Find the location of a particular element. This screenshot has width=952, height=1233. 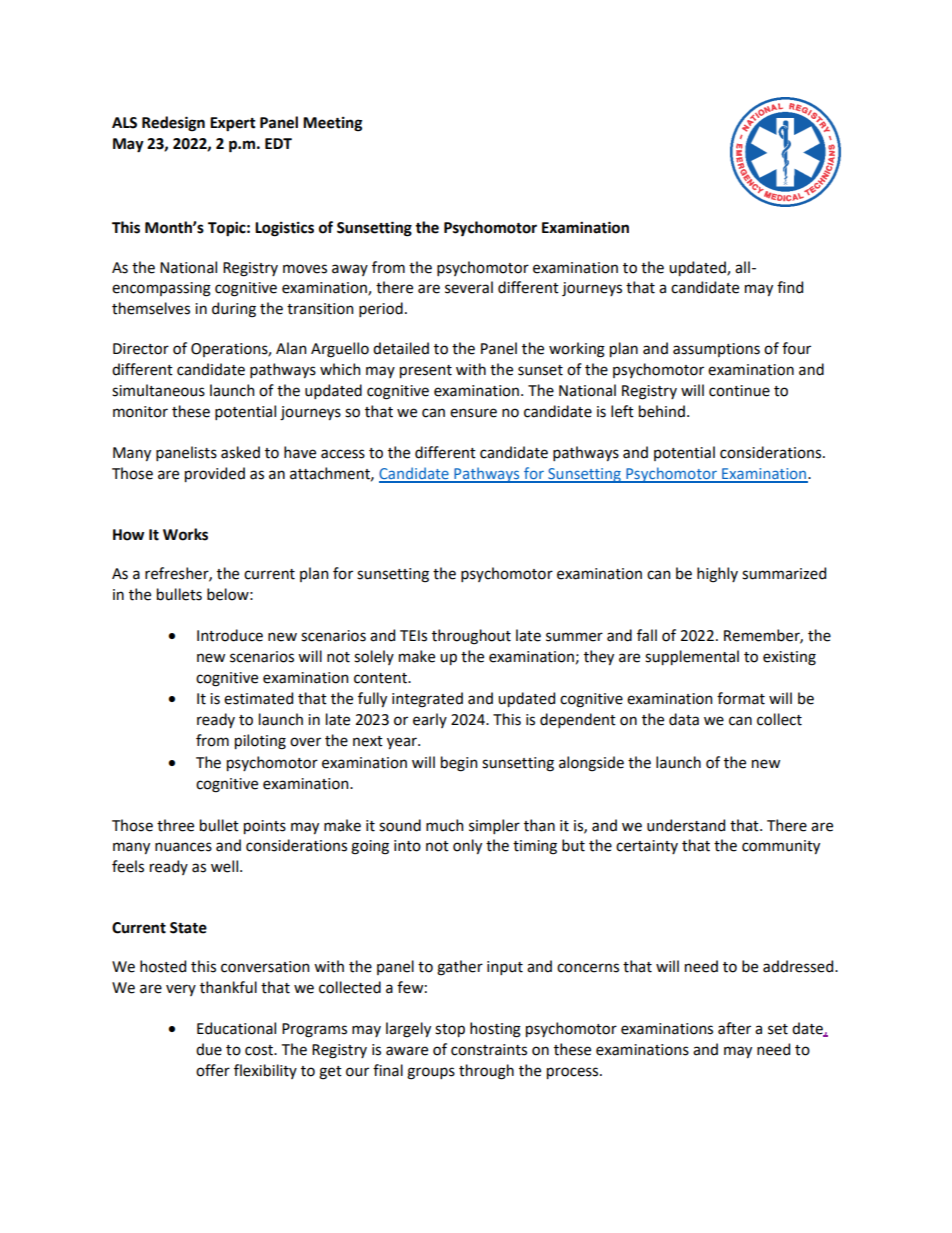

understand is located at coordinates (686, 825).
